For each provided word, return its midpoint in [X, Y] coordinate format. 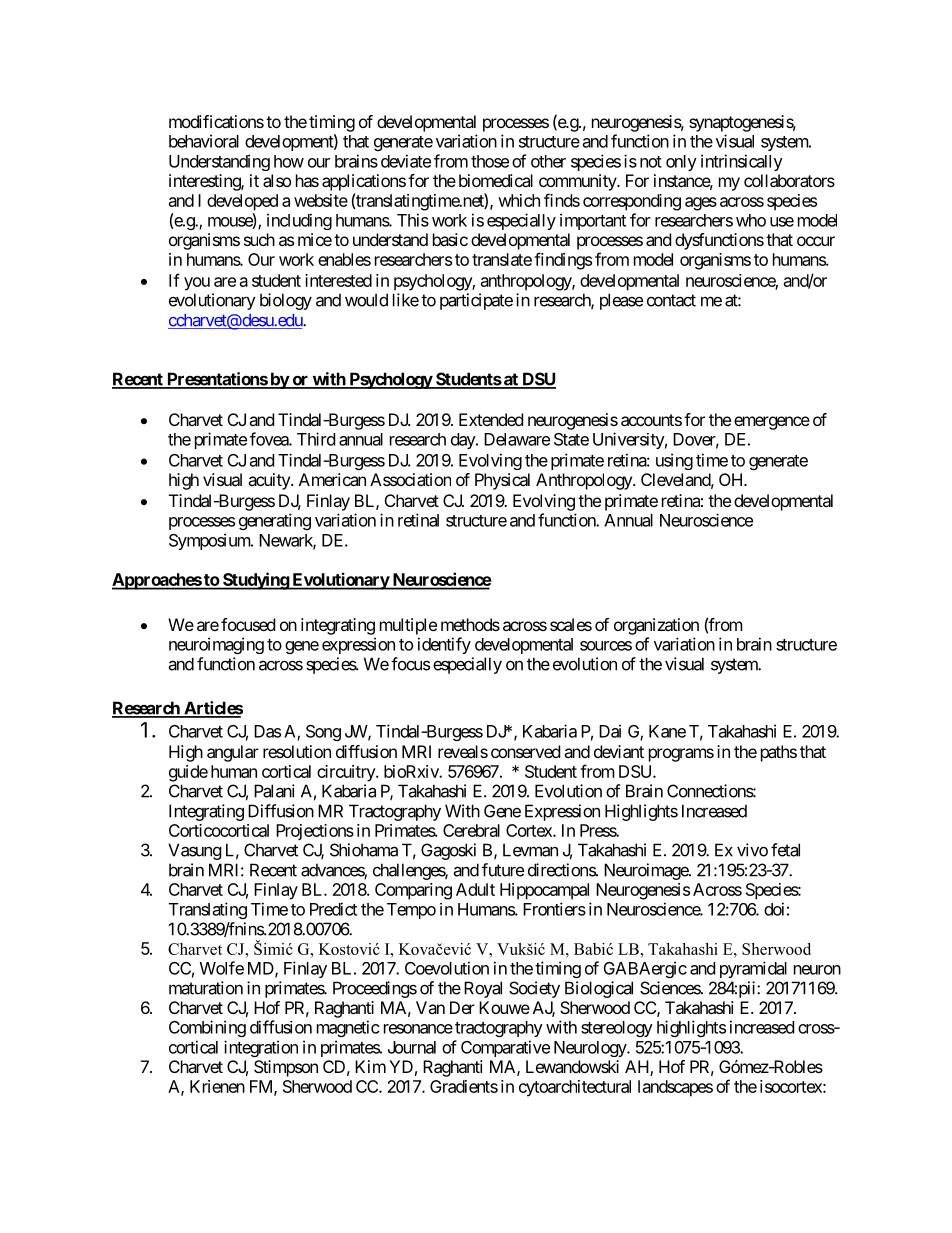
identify [444, 645]
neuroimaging [216, 645]
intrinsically [742, 162]
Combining [207, 1028]
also [277, 180]
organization [656, 626]
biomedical [496, 180]
